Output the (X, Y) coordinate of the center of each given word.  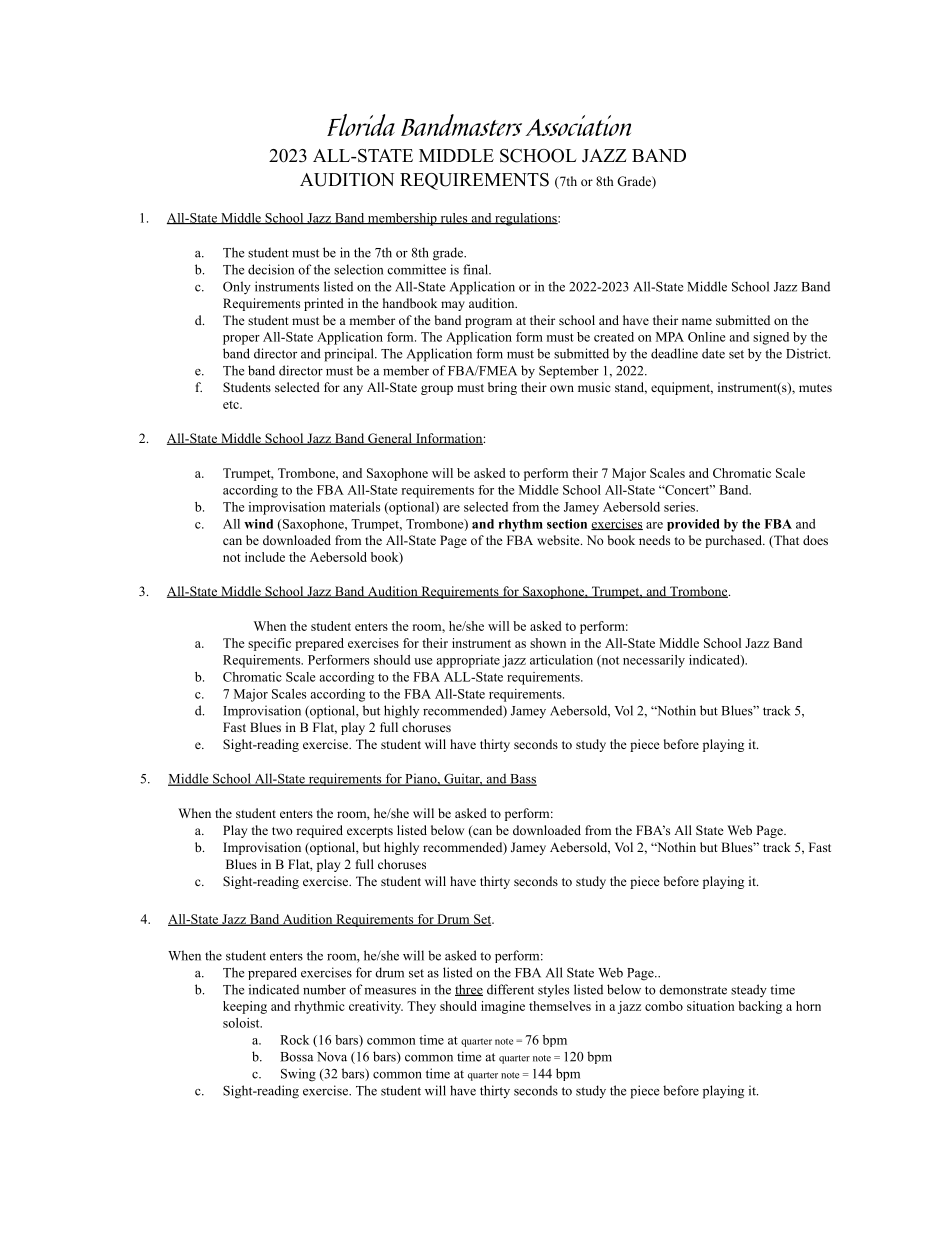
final (476, 269)
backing (760, 1007)
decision (271, 269)
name (697, 321)
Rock (294, 1040)
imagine (503, 1007)
